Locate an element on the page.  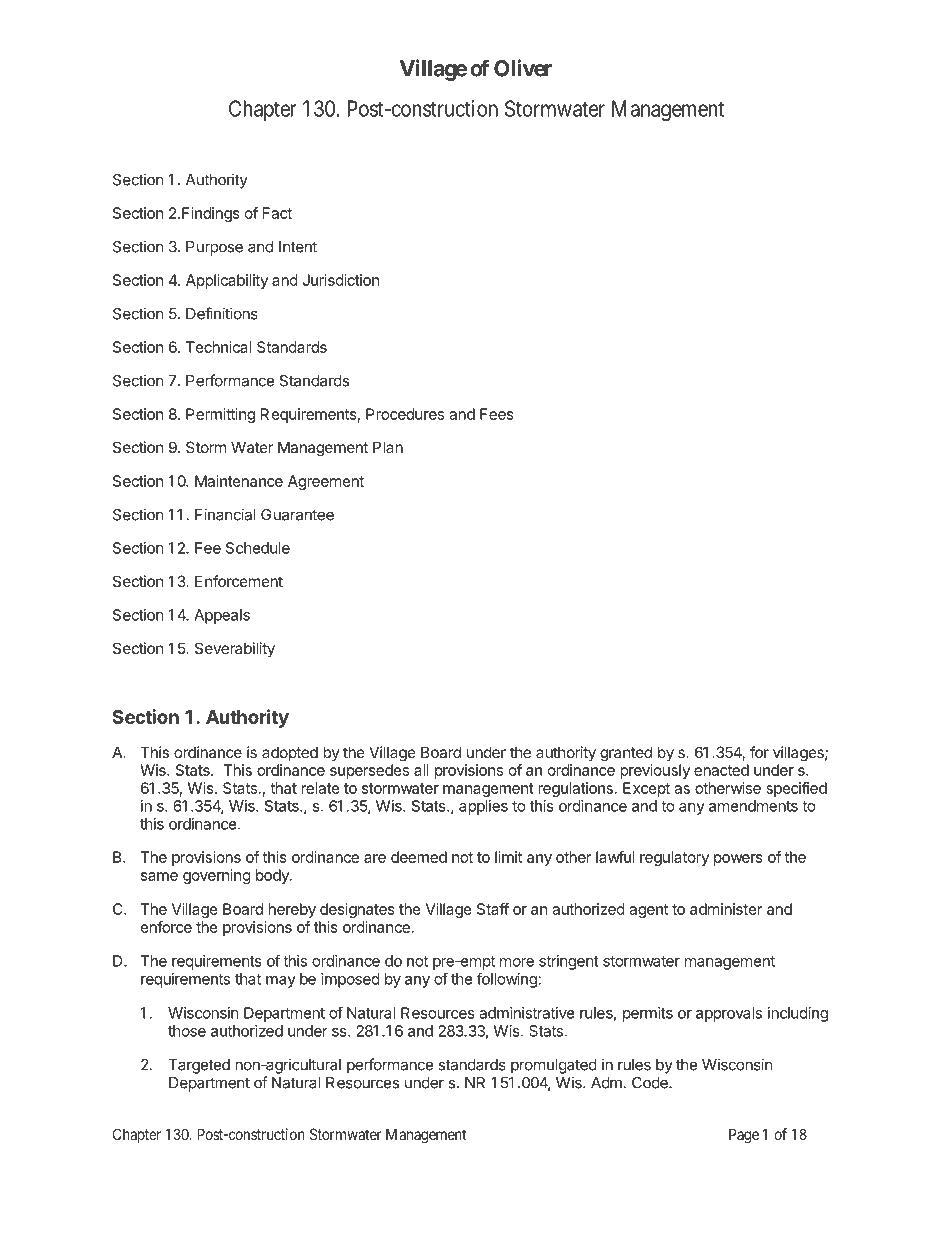
governing is located at coordinates (217, 876).
